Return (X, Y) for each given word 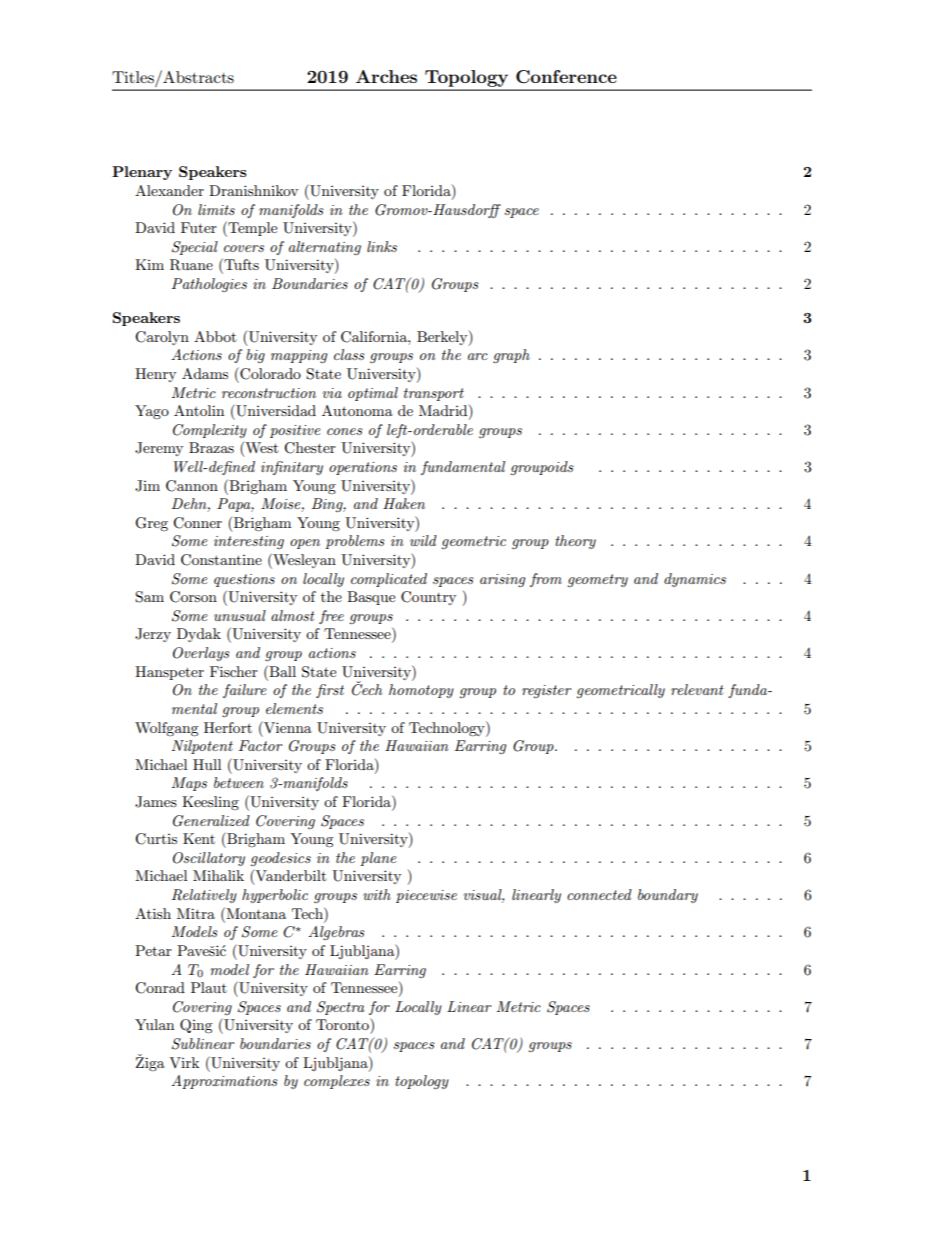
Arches (386, 76)
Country (428, 598)
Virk (184, 1062)
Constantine (221, 560)
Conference (566, 77)
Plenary (142, 173)
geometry (598, 580)
